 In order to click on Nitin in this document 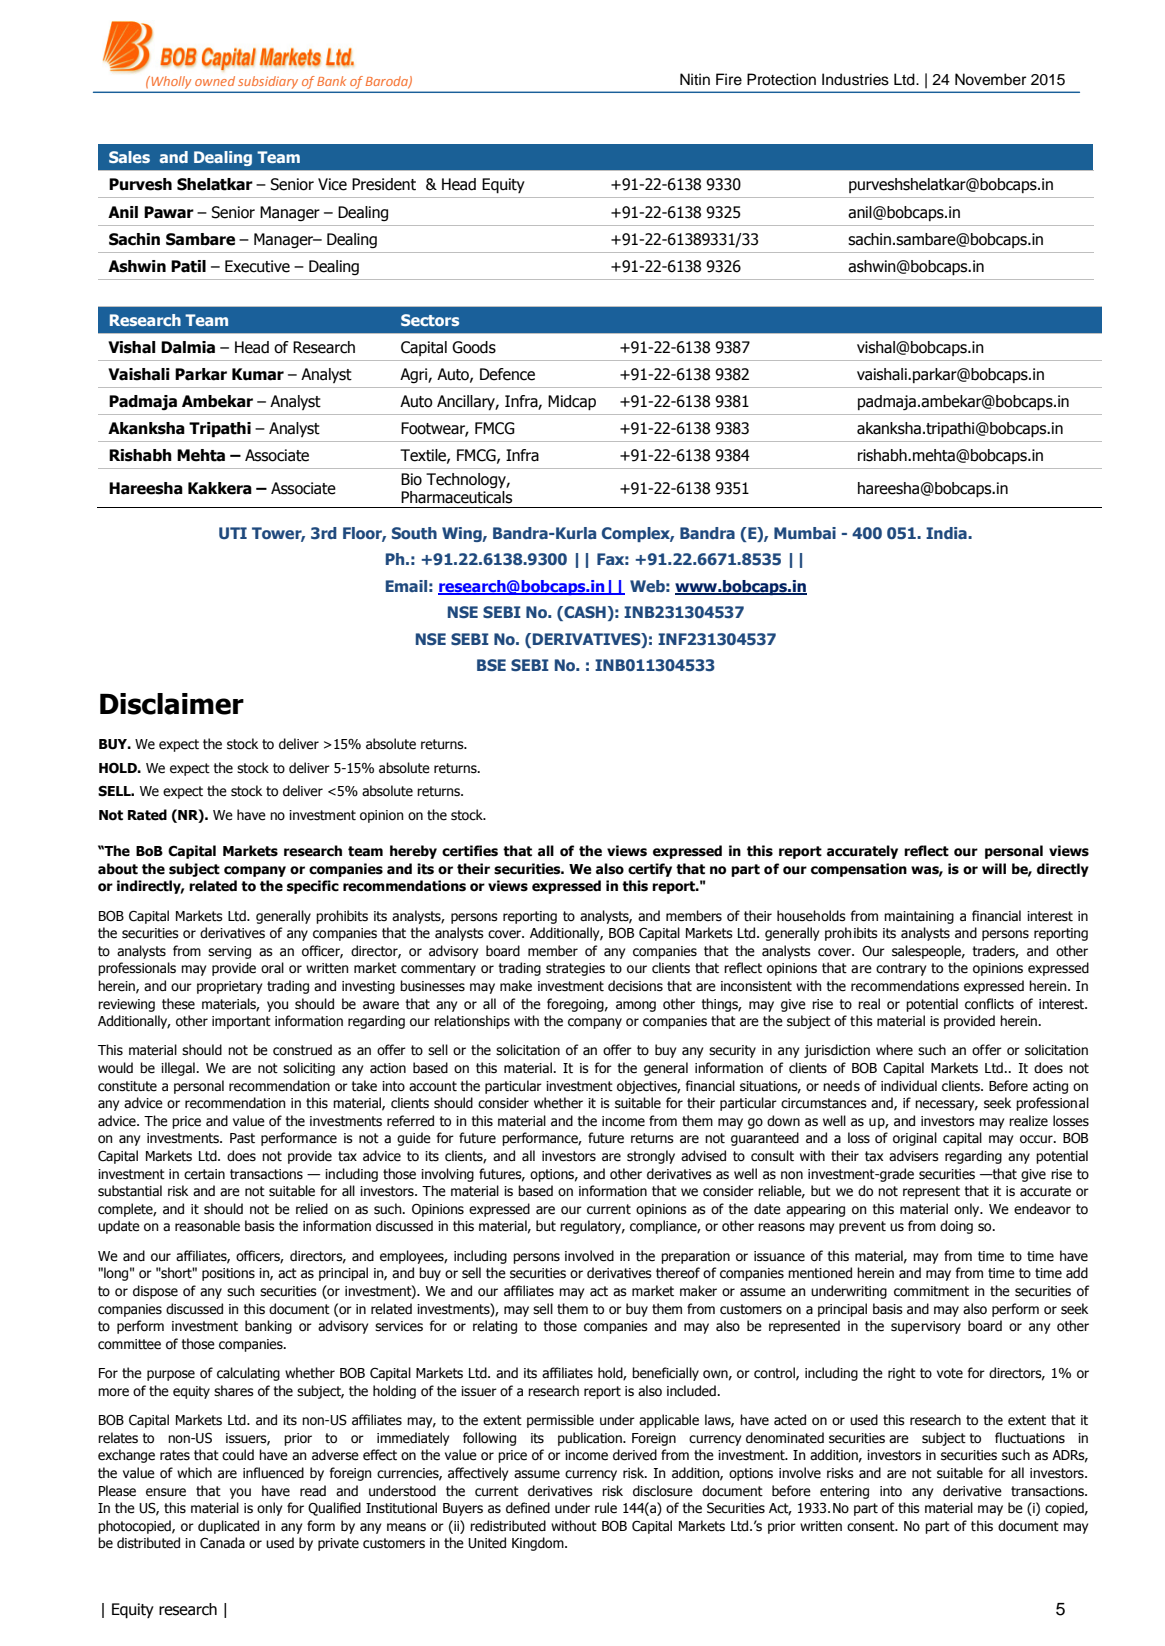, I will do `click(695, 79)`.
